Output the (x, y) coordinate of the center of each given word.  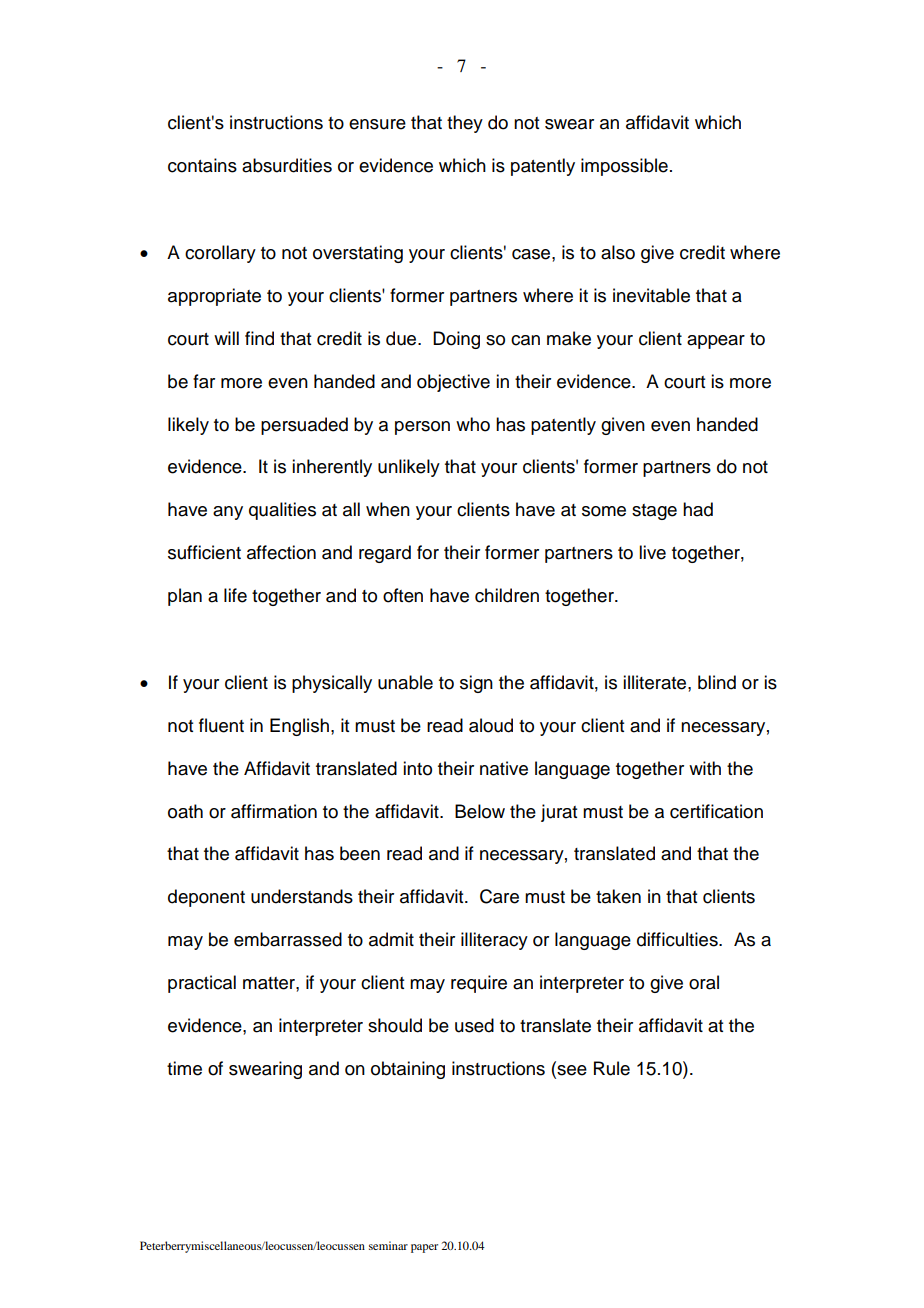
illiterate (656, 682)
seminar (388, 1245)
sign (476, 684)
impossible (624, 167)
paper (424, 1248)
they (465, 124)
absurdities (287, 165)
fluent (221, 725)
